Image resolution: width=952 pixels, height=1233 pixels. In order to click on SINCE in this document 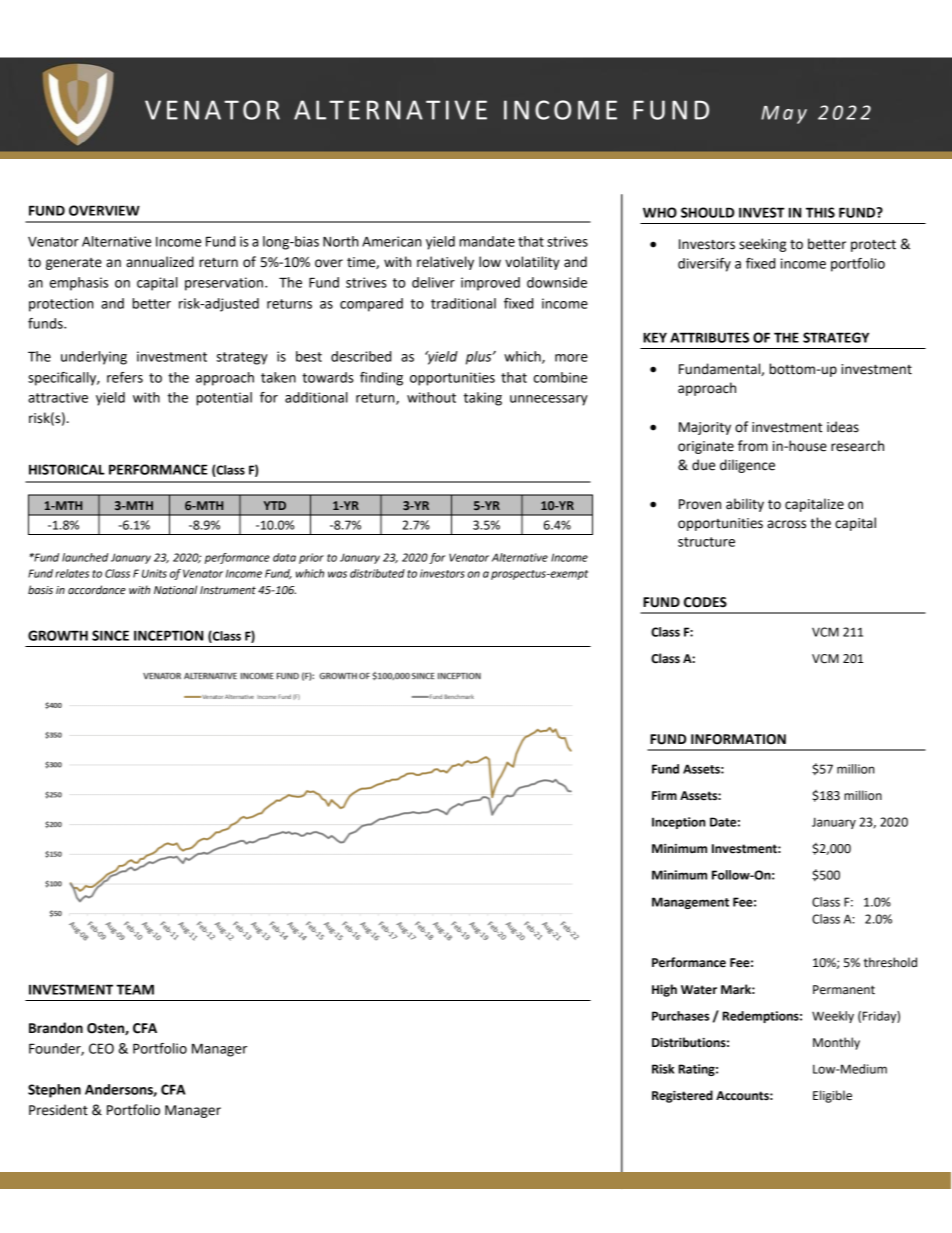, I will do `click(110, 635)`.
